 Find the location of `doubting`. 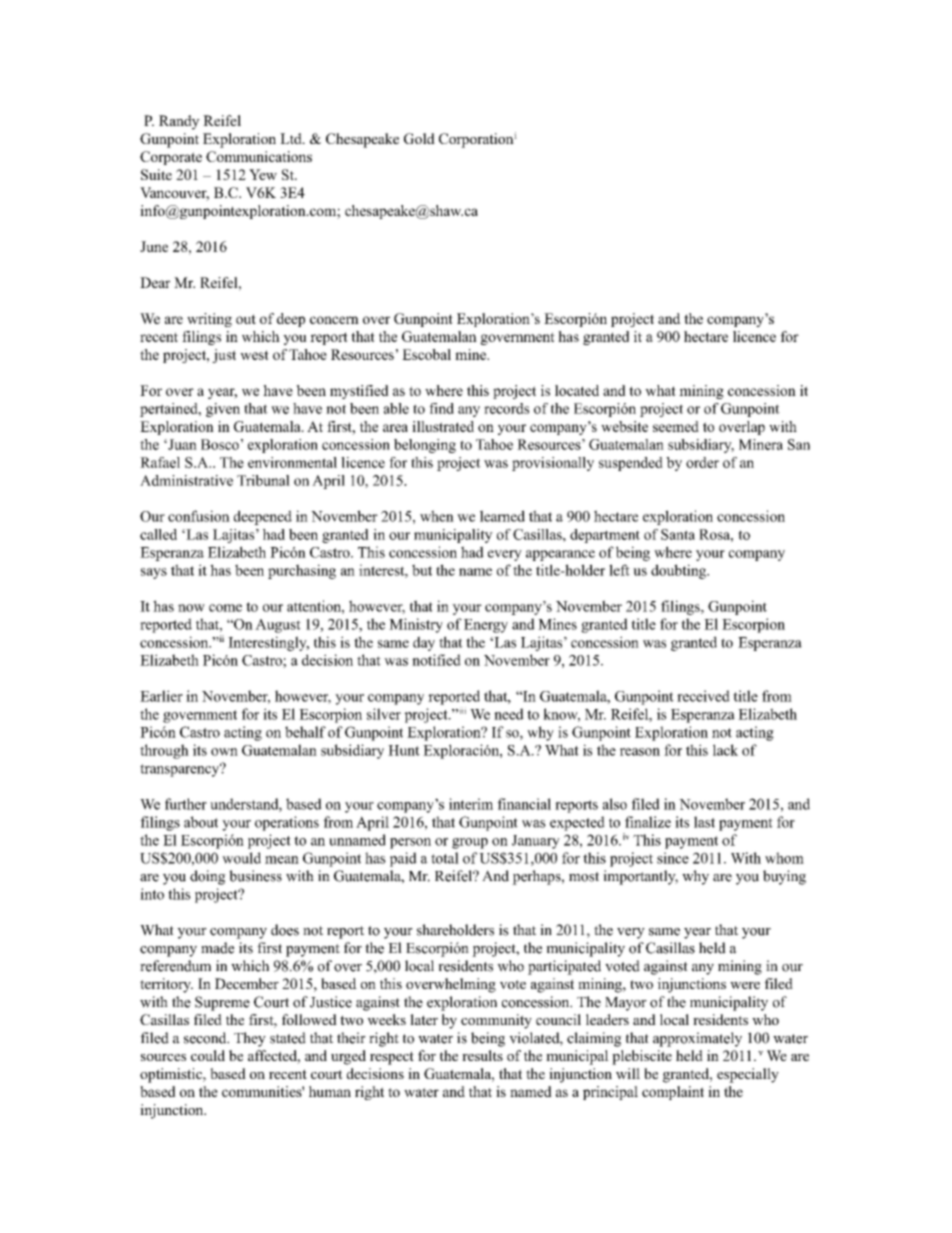

doubting is located at coordinates (680, 571).
